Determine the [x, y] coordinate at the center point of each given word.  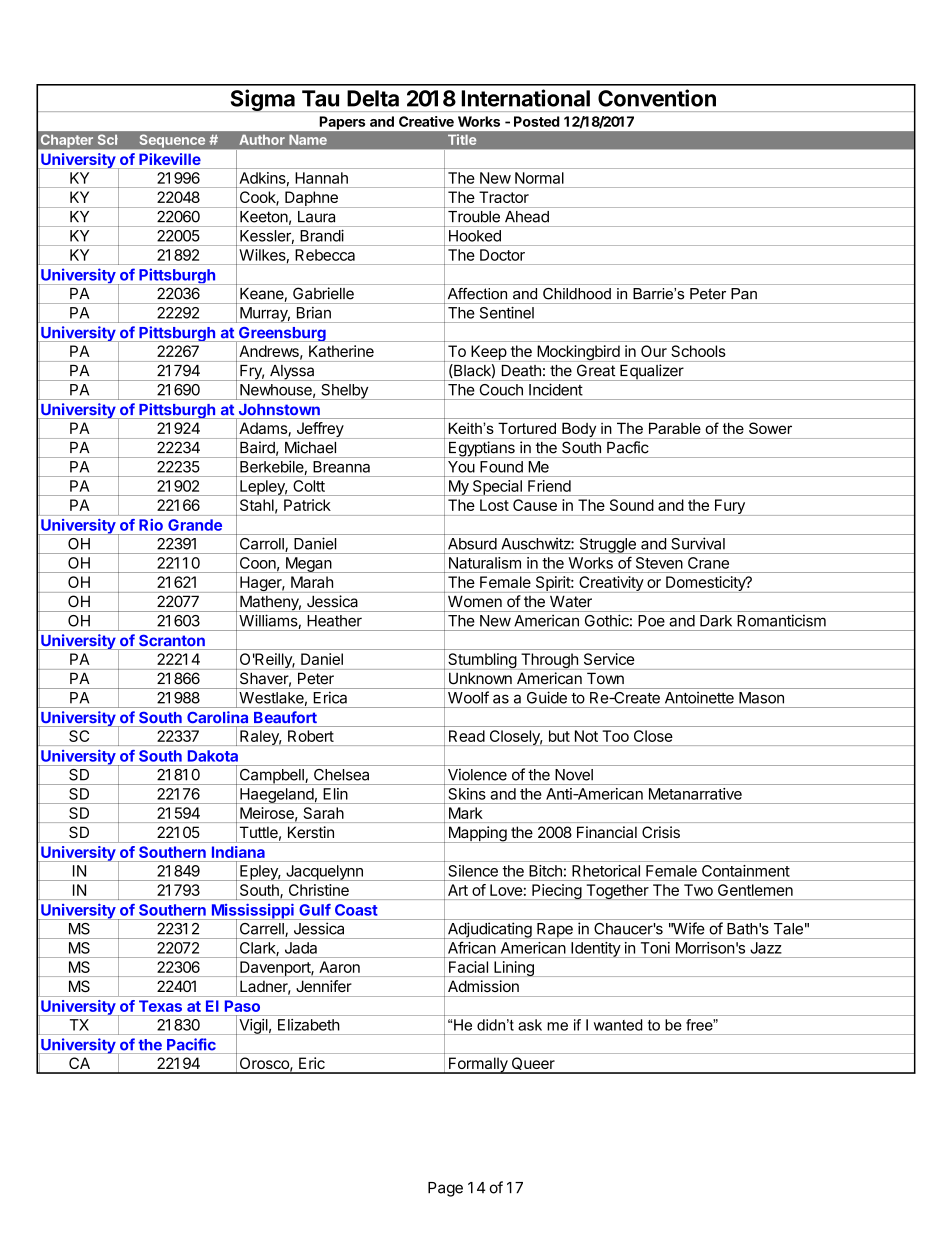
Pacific [191, 1044]
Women [475, 601]
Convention [657, 98]
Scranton [172, 640]
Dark [716, 621]
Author [262, 140]
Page [445, 1189]
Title [462, 139]
